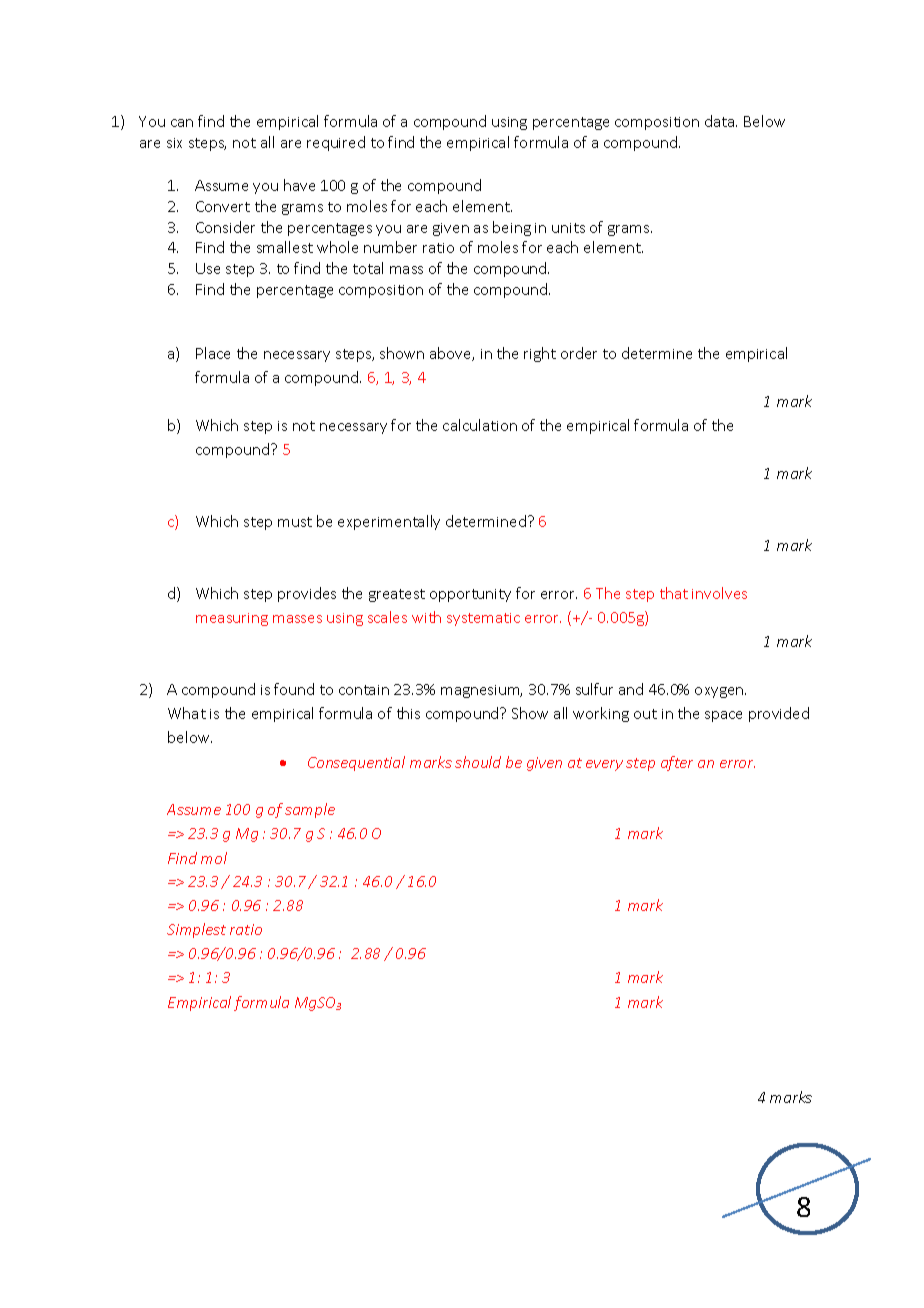  What do you see at coordinates (719, 593) in the page?
I see `involves` at bounding box center [719, 593].
